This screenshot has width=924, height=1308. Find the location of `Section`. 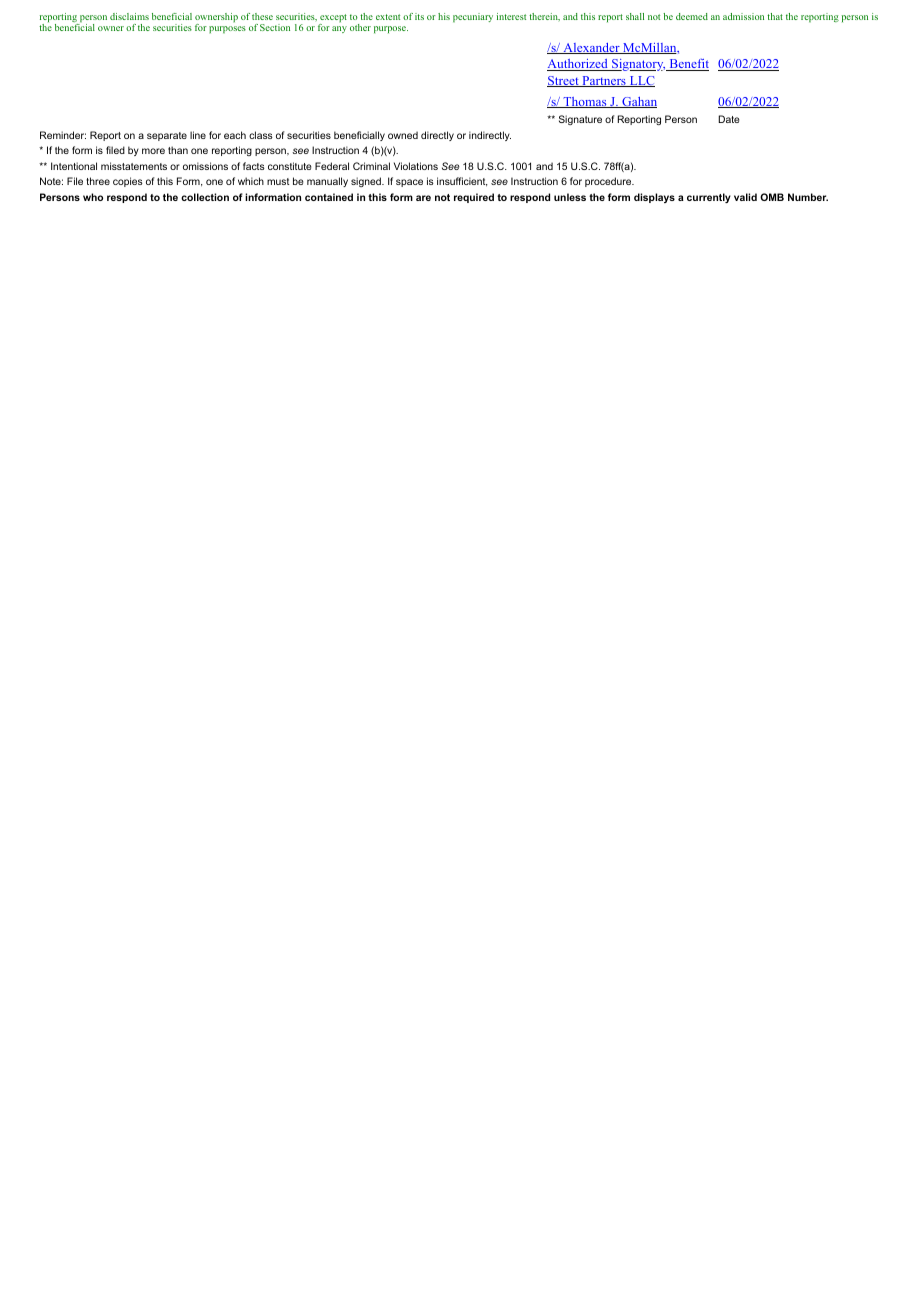

Section is located at coordinates (275, 27).
